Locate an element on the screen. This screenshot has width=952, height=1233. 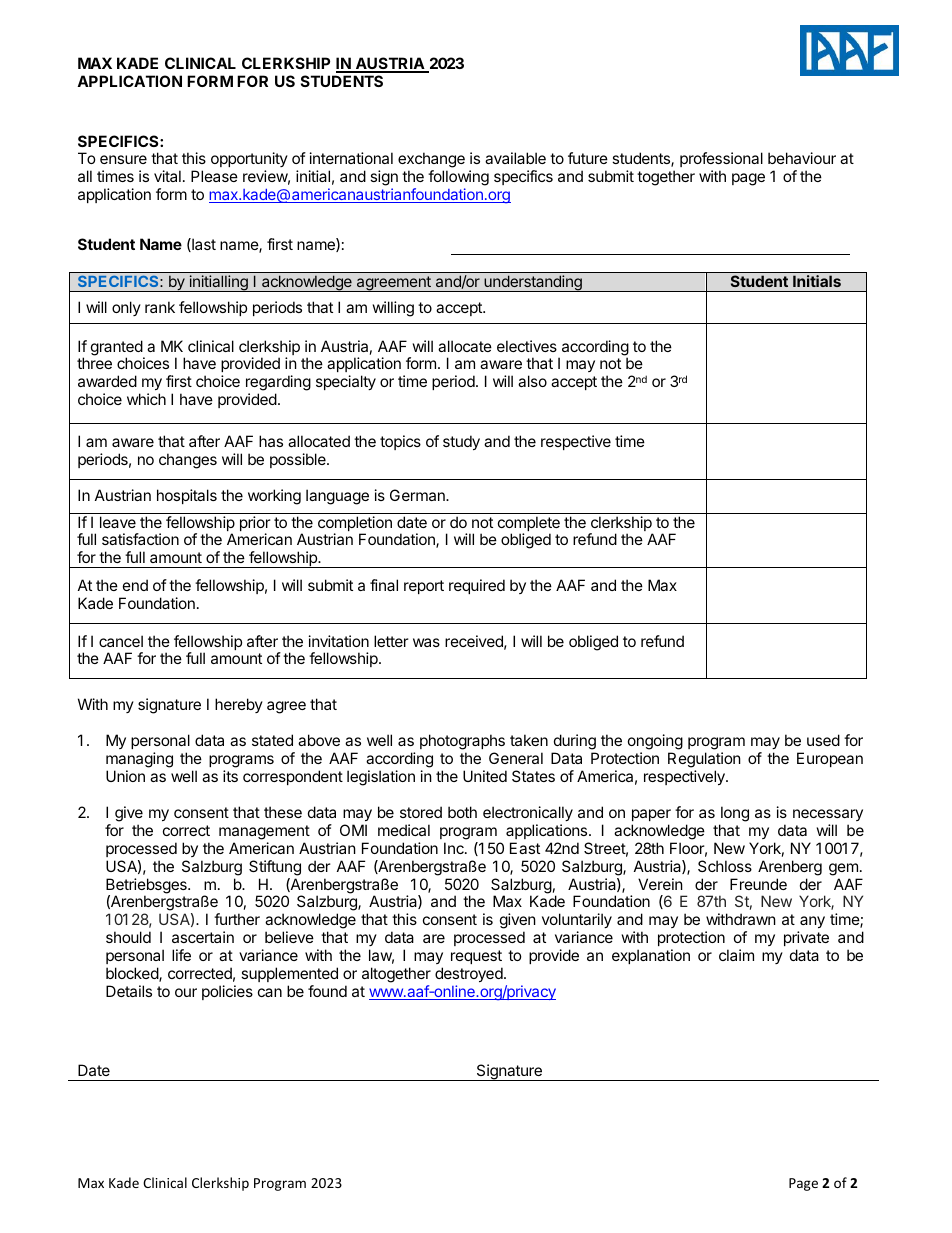
end is located at coordinates (135, 585).
